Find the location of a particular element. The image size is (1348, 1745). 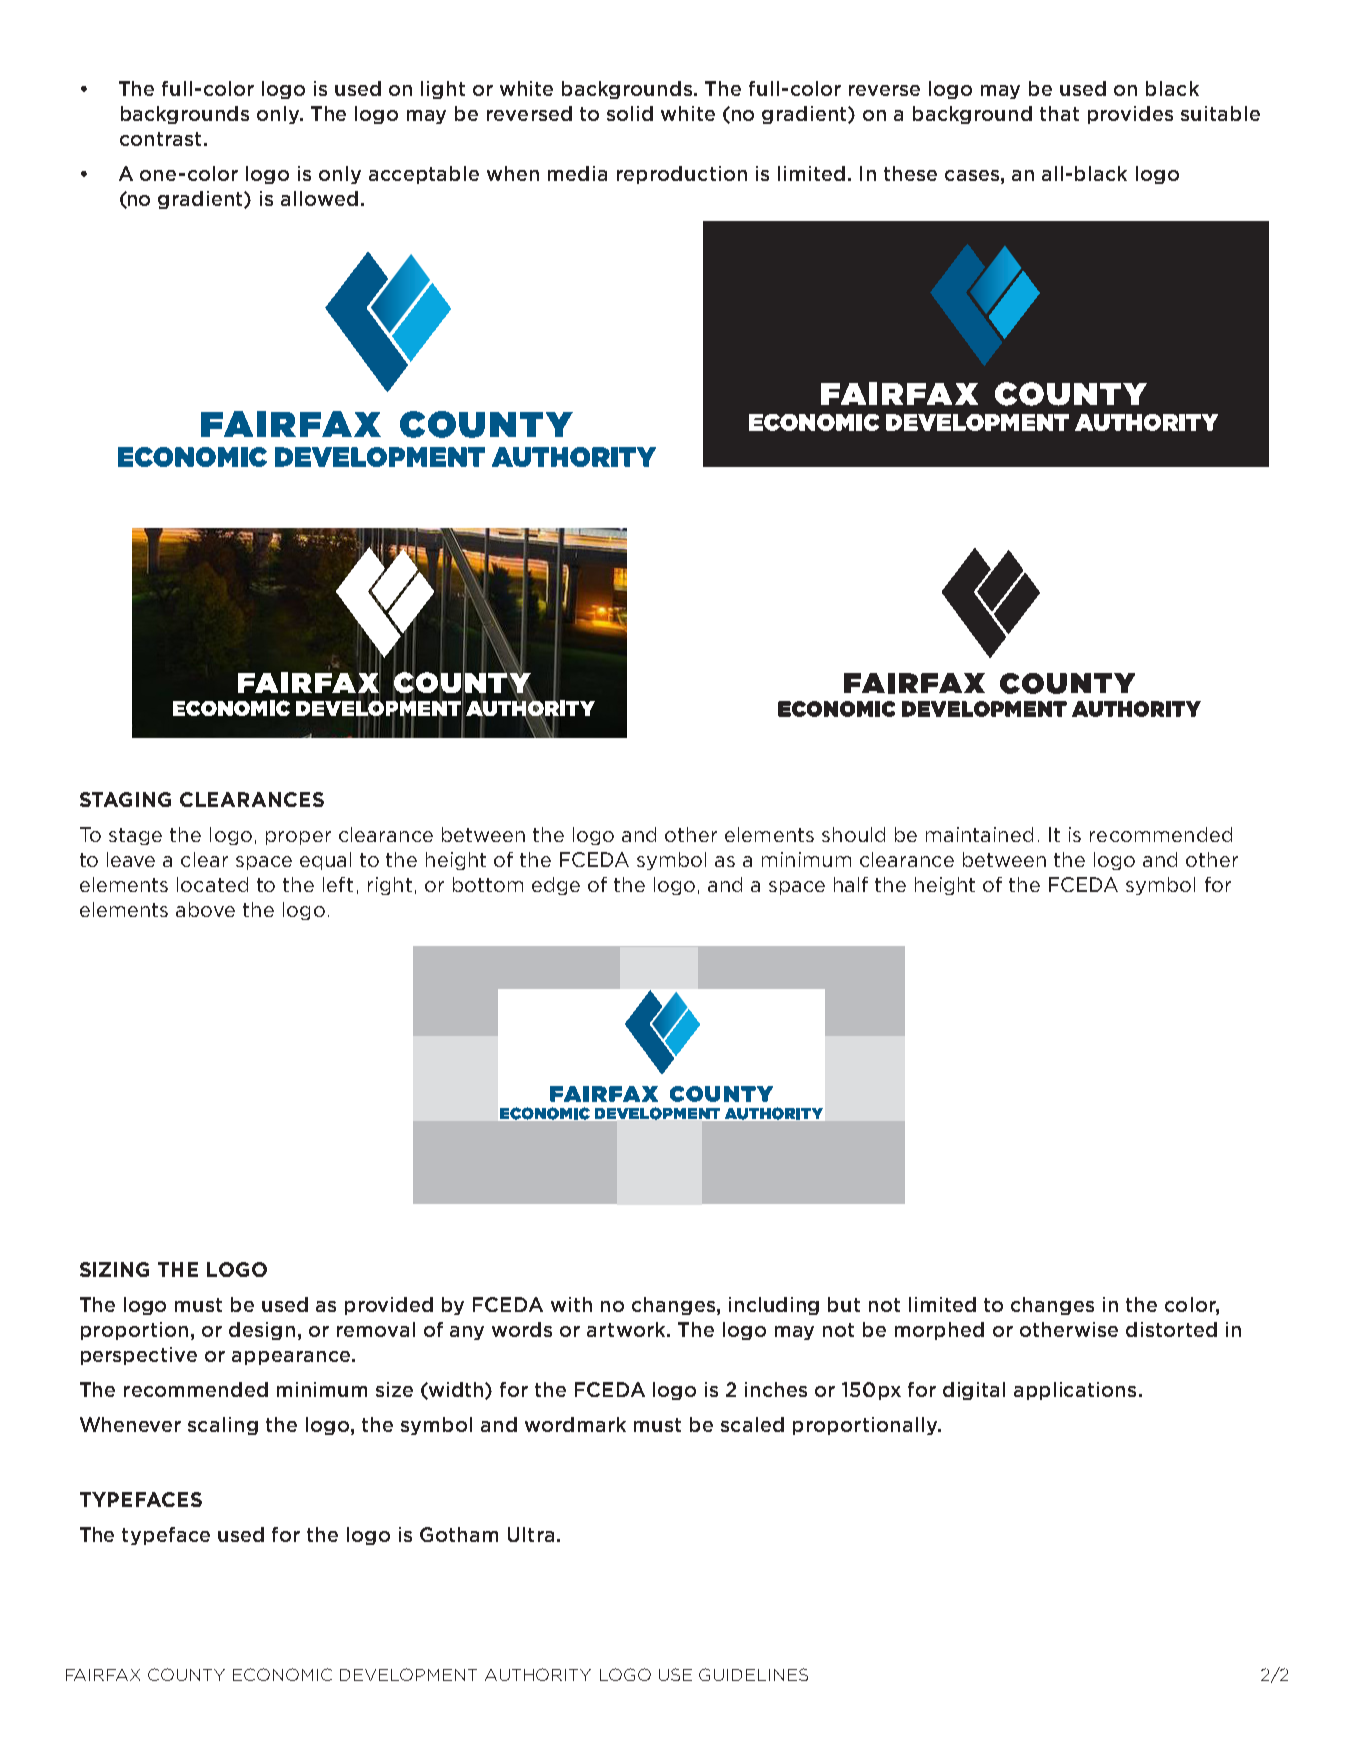

should is located at coordinates (853, 834).
